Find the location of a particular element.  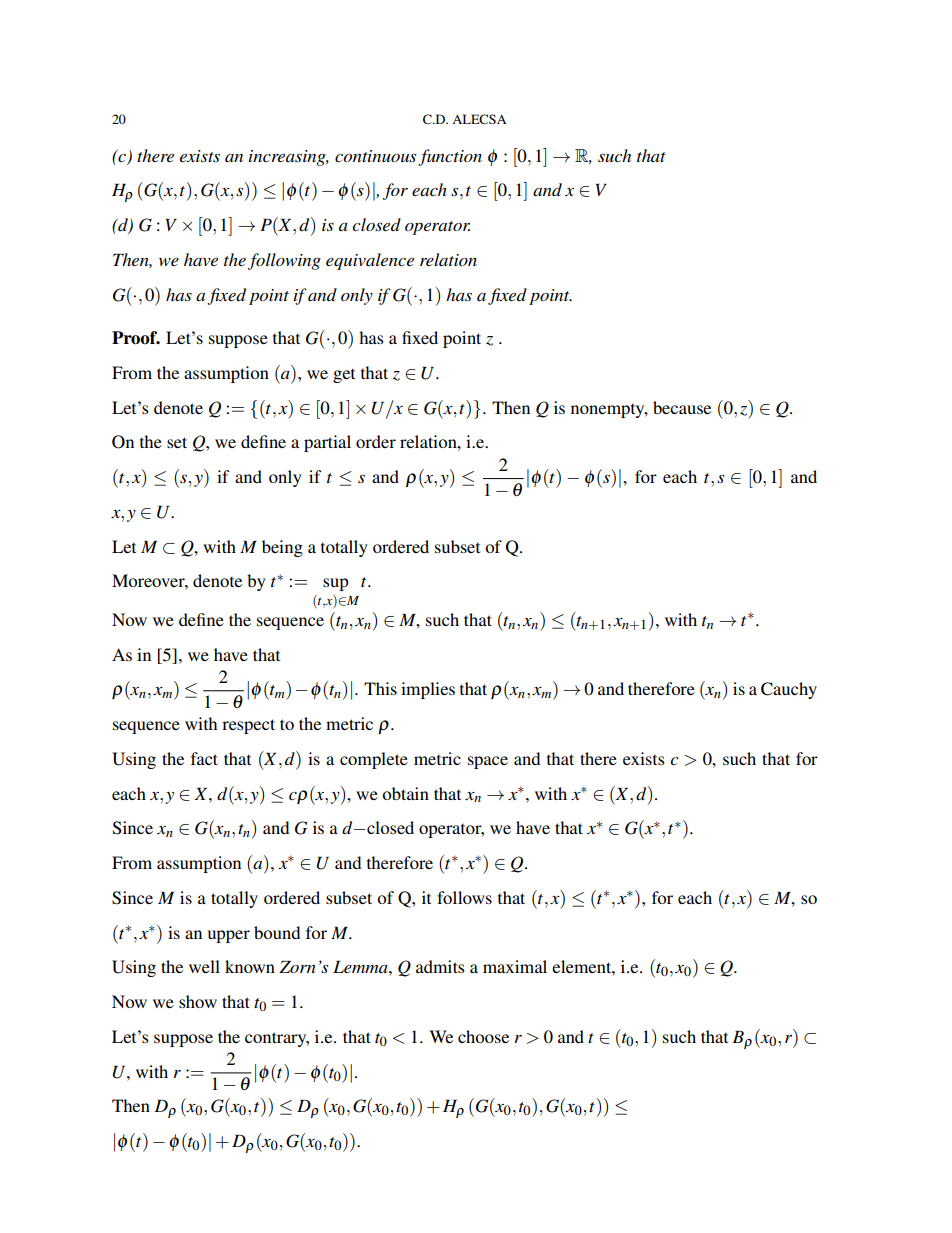

get is located at coordinates (344, 376).
